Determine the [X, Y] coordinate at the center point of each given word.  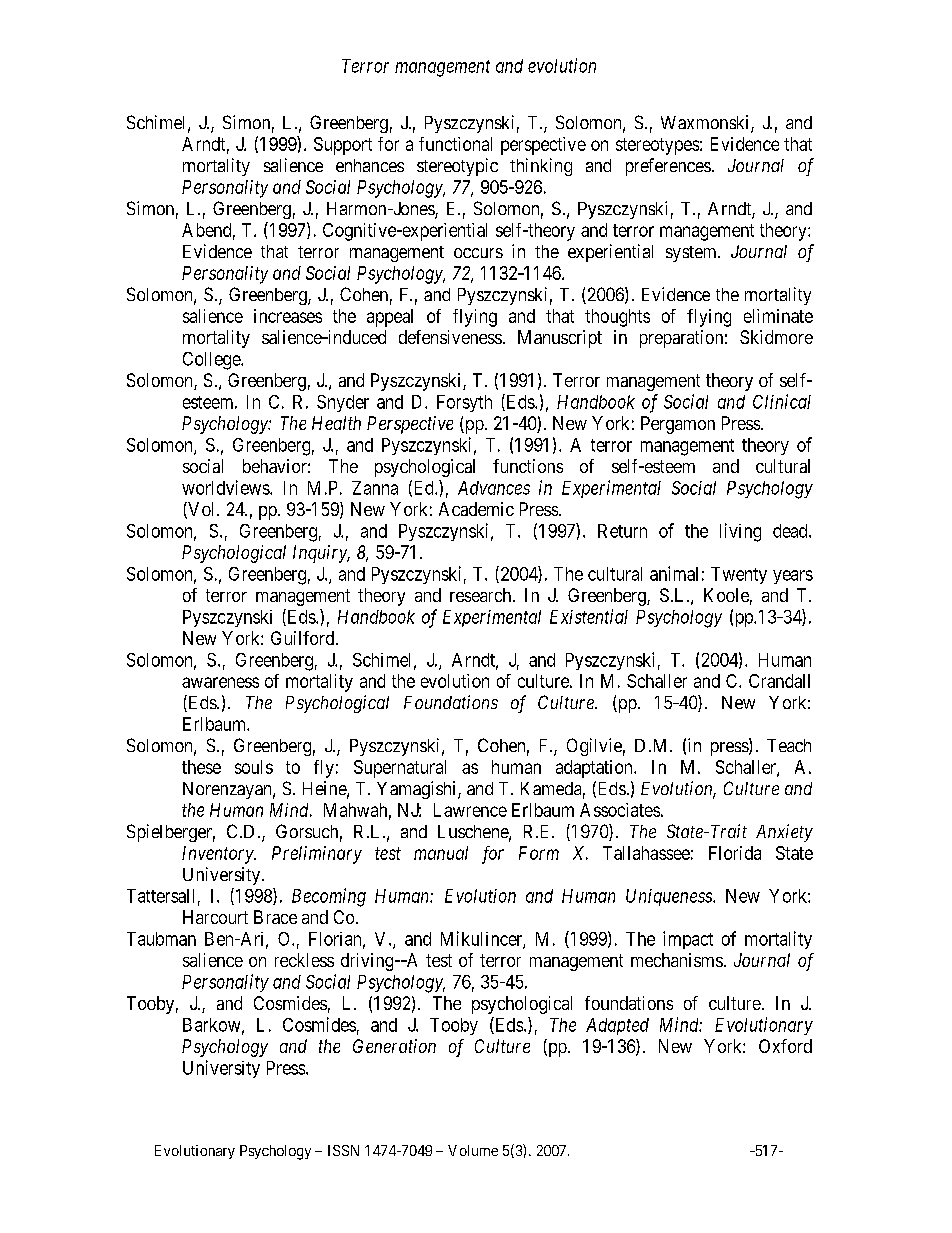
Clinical [782, 401]
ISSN [343, 1150]
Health [336, 423]
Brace [275, 917]
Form [539, 853]
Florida [735, 853]
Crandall [779, 681]
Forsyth [464, 403]
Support [343, 146]
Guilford [304, 638]
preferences [668, 167]
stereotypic [457, 167]
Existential [589, 616]
